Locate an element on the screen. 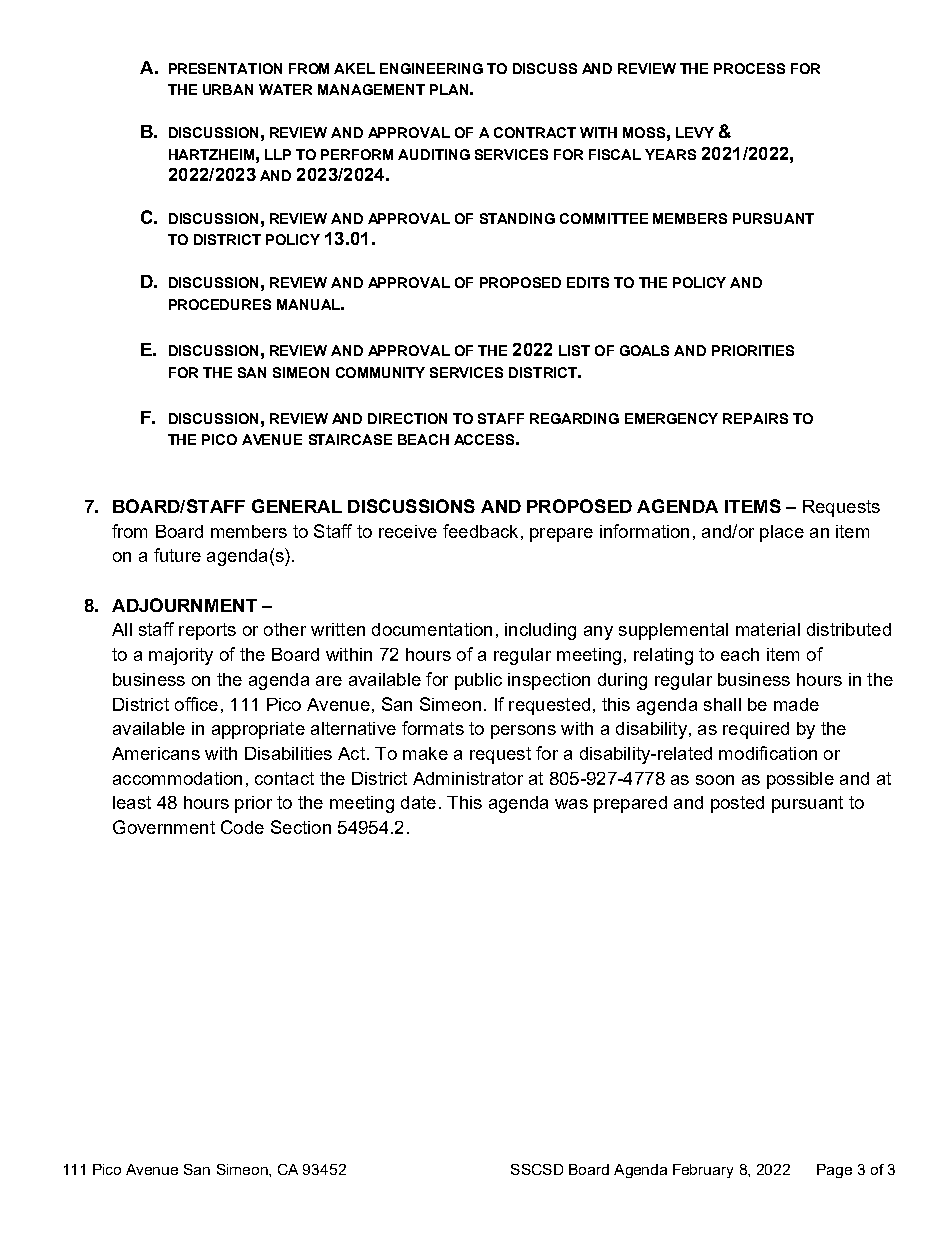 Image resolution: width=952 pixels, height=1233 pixels. PROCESS is located at coordinates (749, 68).
